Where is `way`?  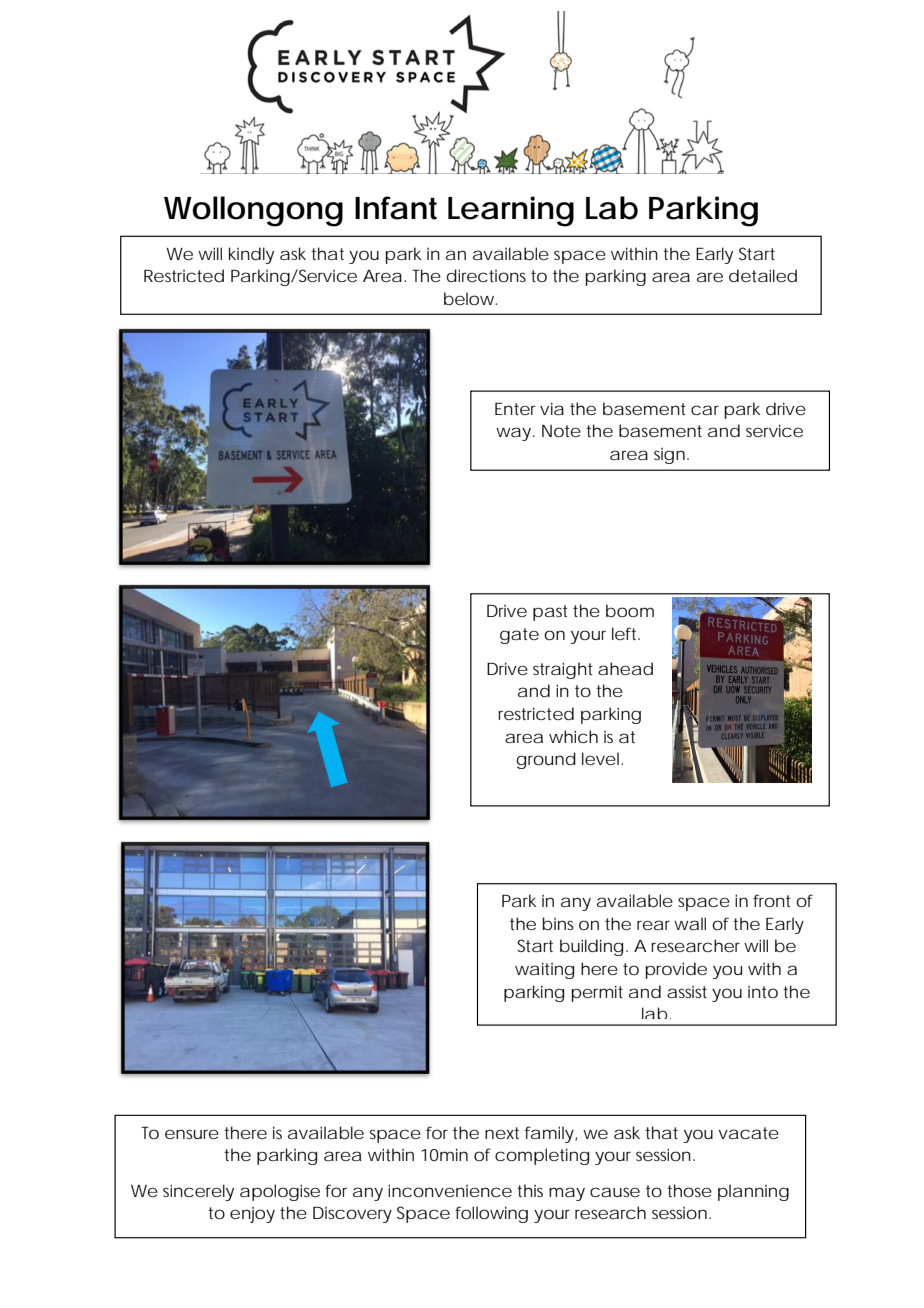
way is located at coordinates (515, 434).
